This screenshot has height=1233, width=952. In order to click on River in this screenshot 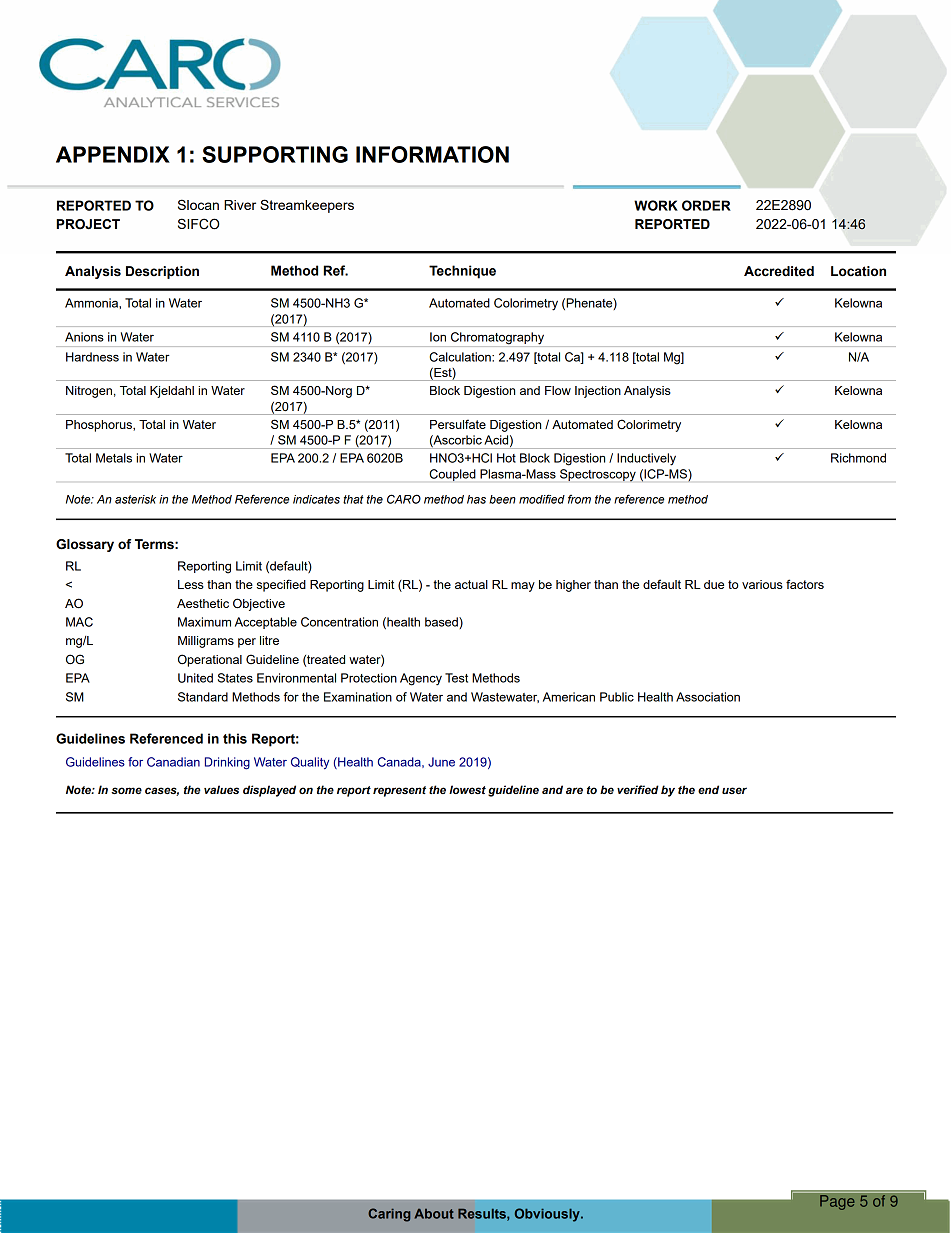, I will do `click(240, 205)`.
